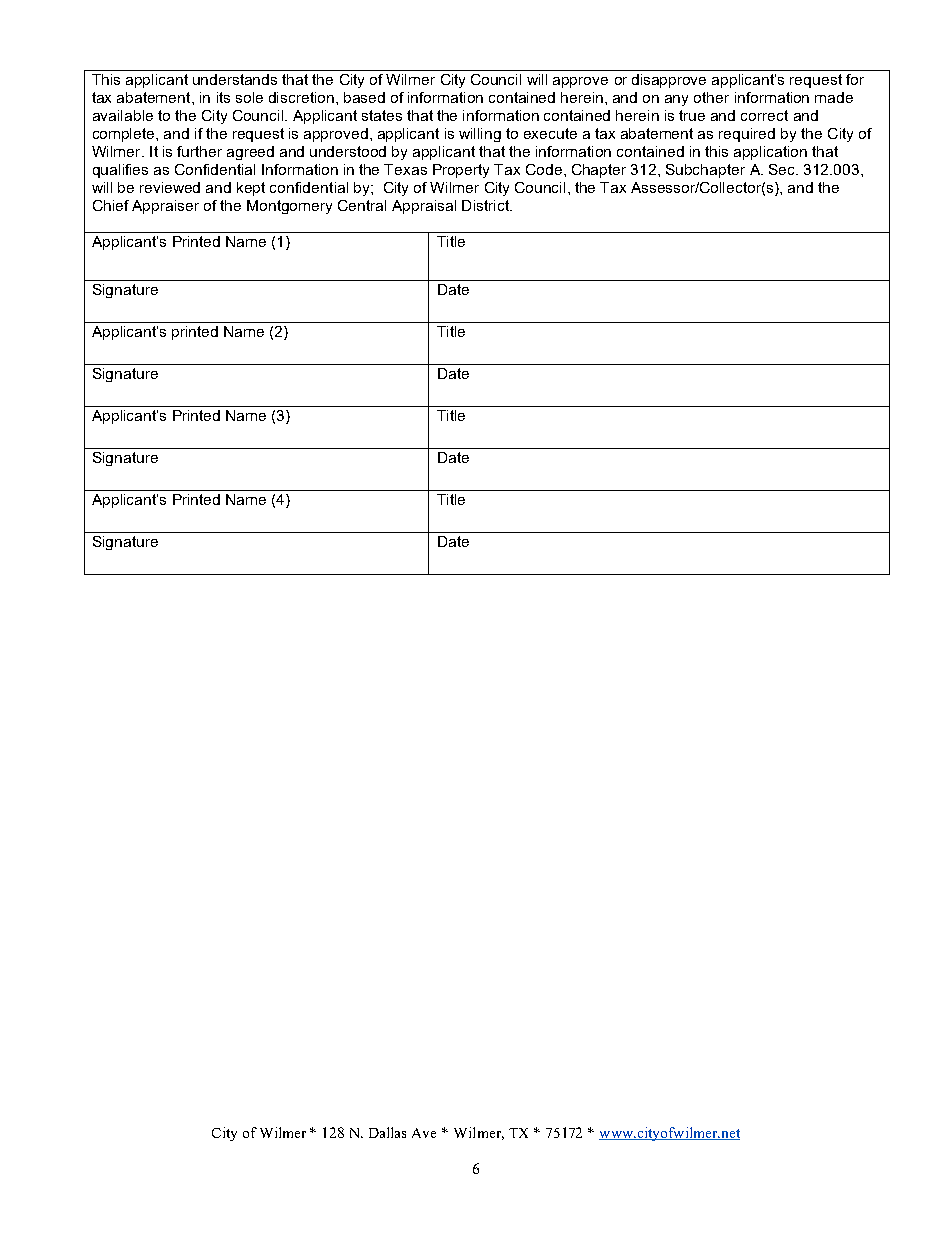 The height and width of the screenshot is (1233, 952). What do you see at coordinates (783, 169) in the screenshot?
I see `Sec` at bounding box center [783, 169].
